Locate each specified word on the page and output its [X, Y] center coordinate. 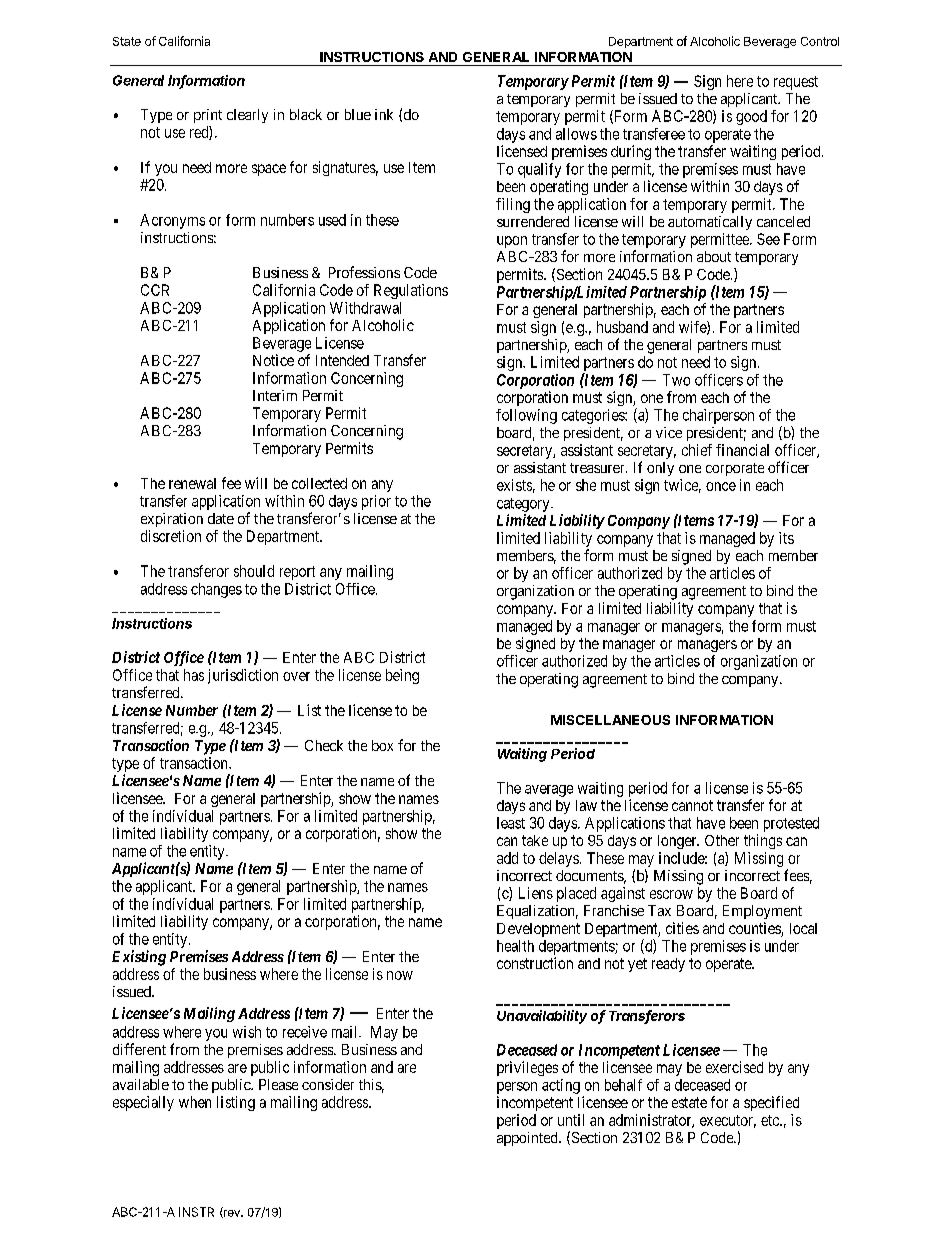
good [751, 117]
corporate [735, 469]
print [208, 116]
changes [216, 590]
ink [384, 114]
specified [771, 1103]
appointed [528, 1139]
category [524, 505]
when [195, 1102]
